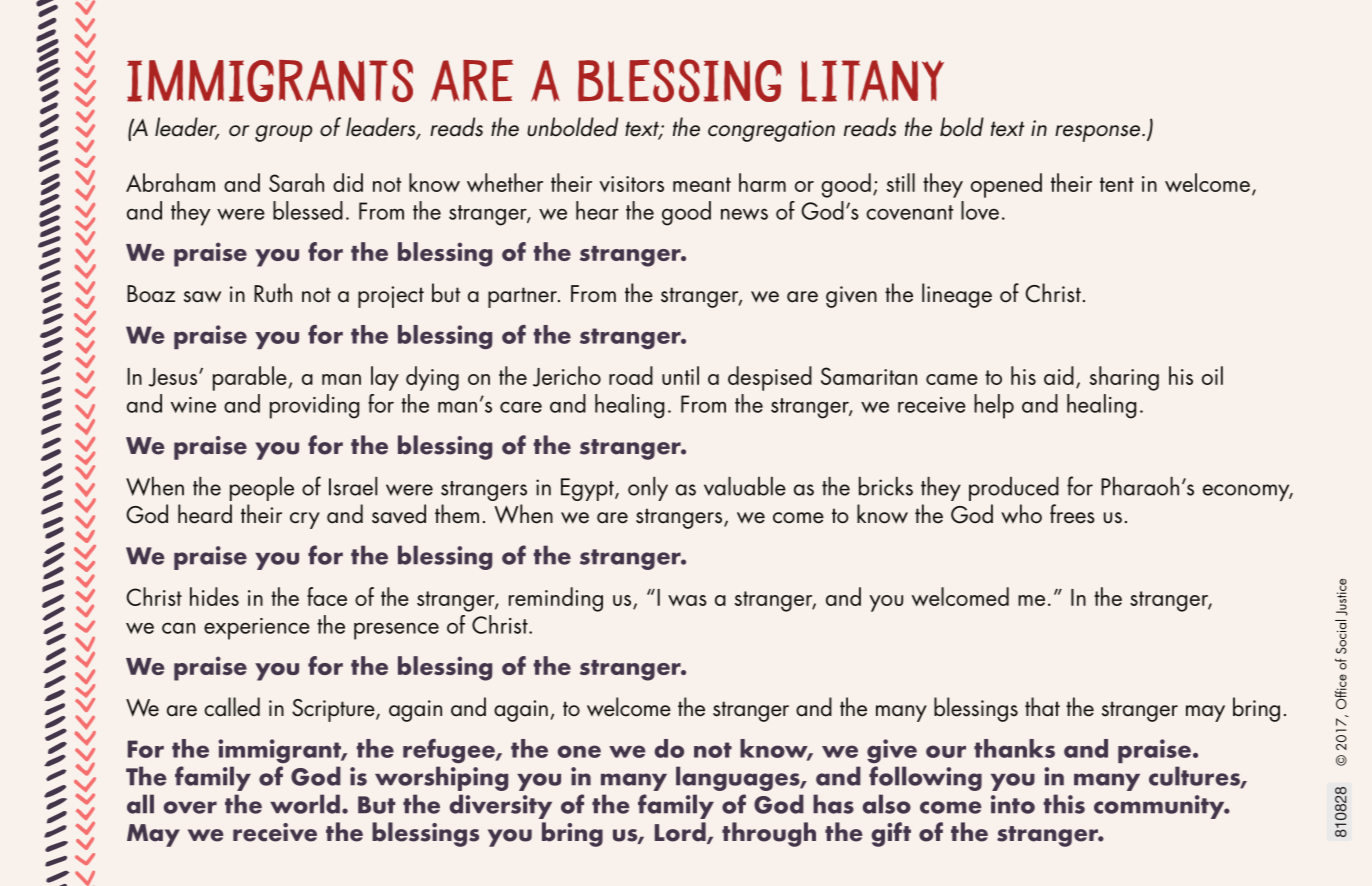 This screenshot has width=1372, height=886. Describe the element at coordinates (771, 131) in the screenshot. I see `congregation` at that location.
